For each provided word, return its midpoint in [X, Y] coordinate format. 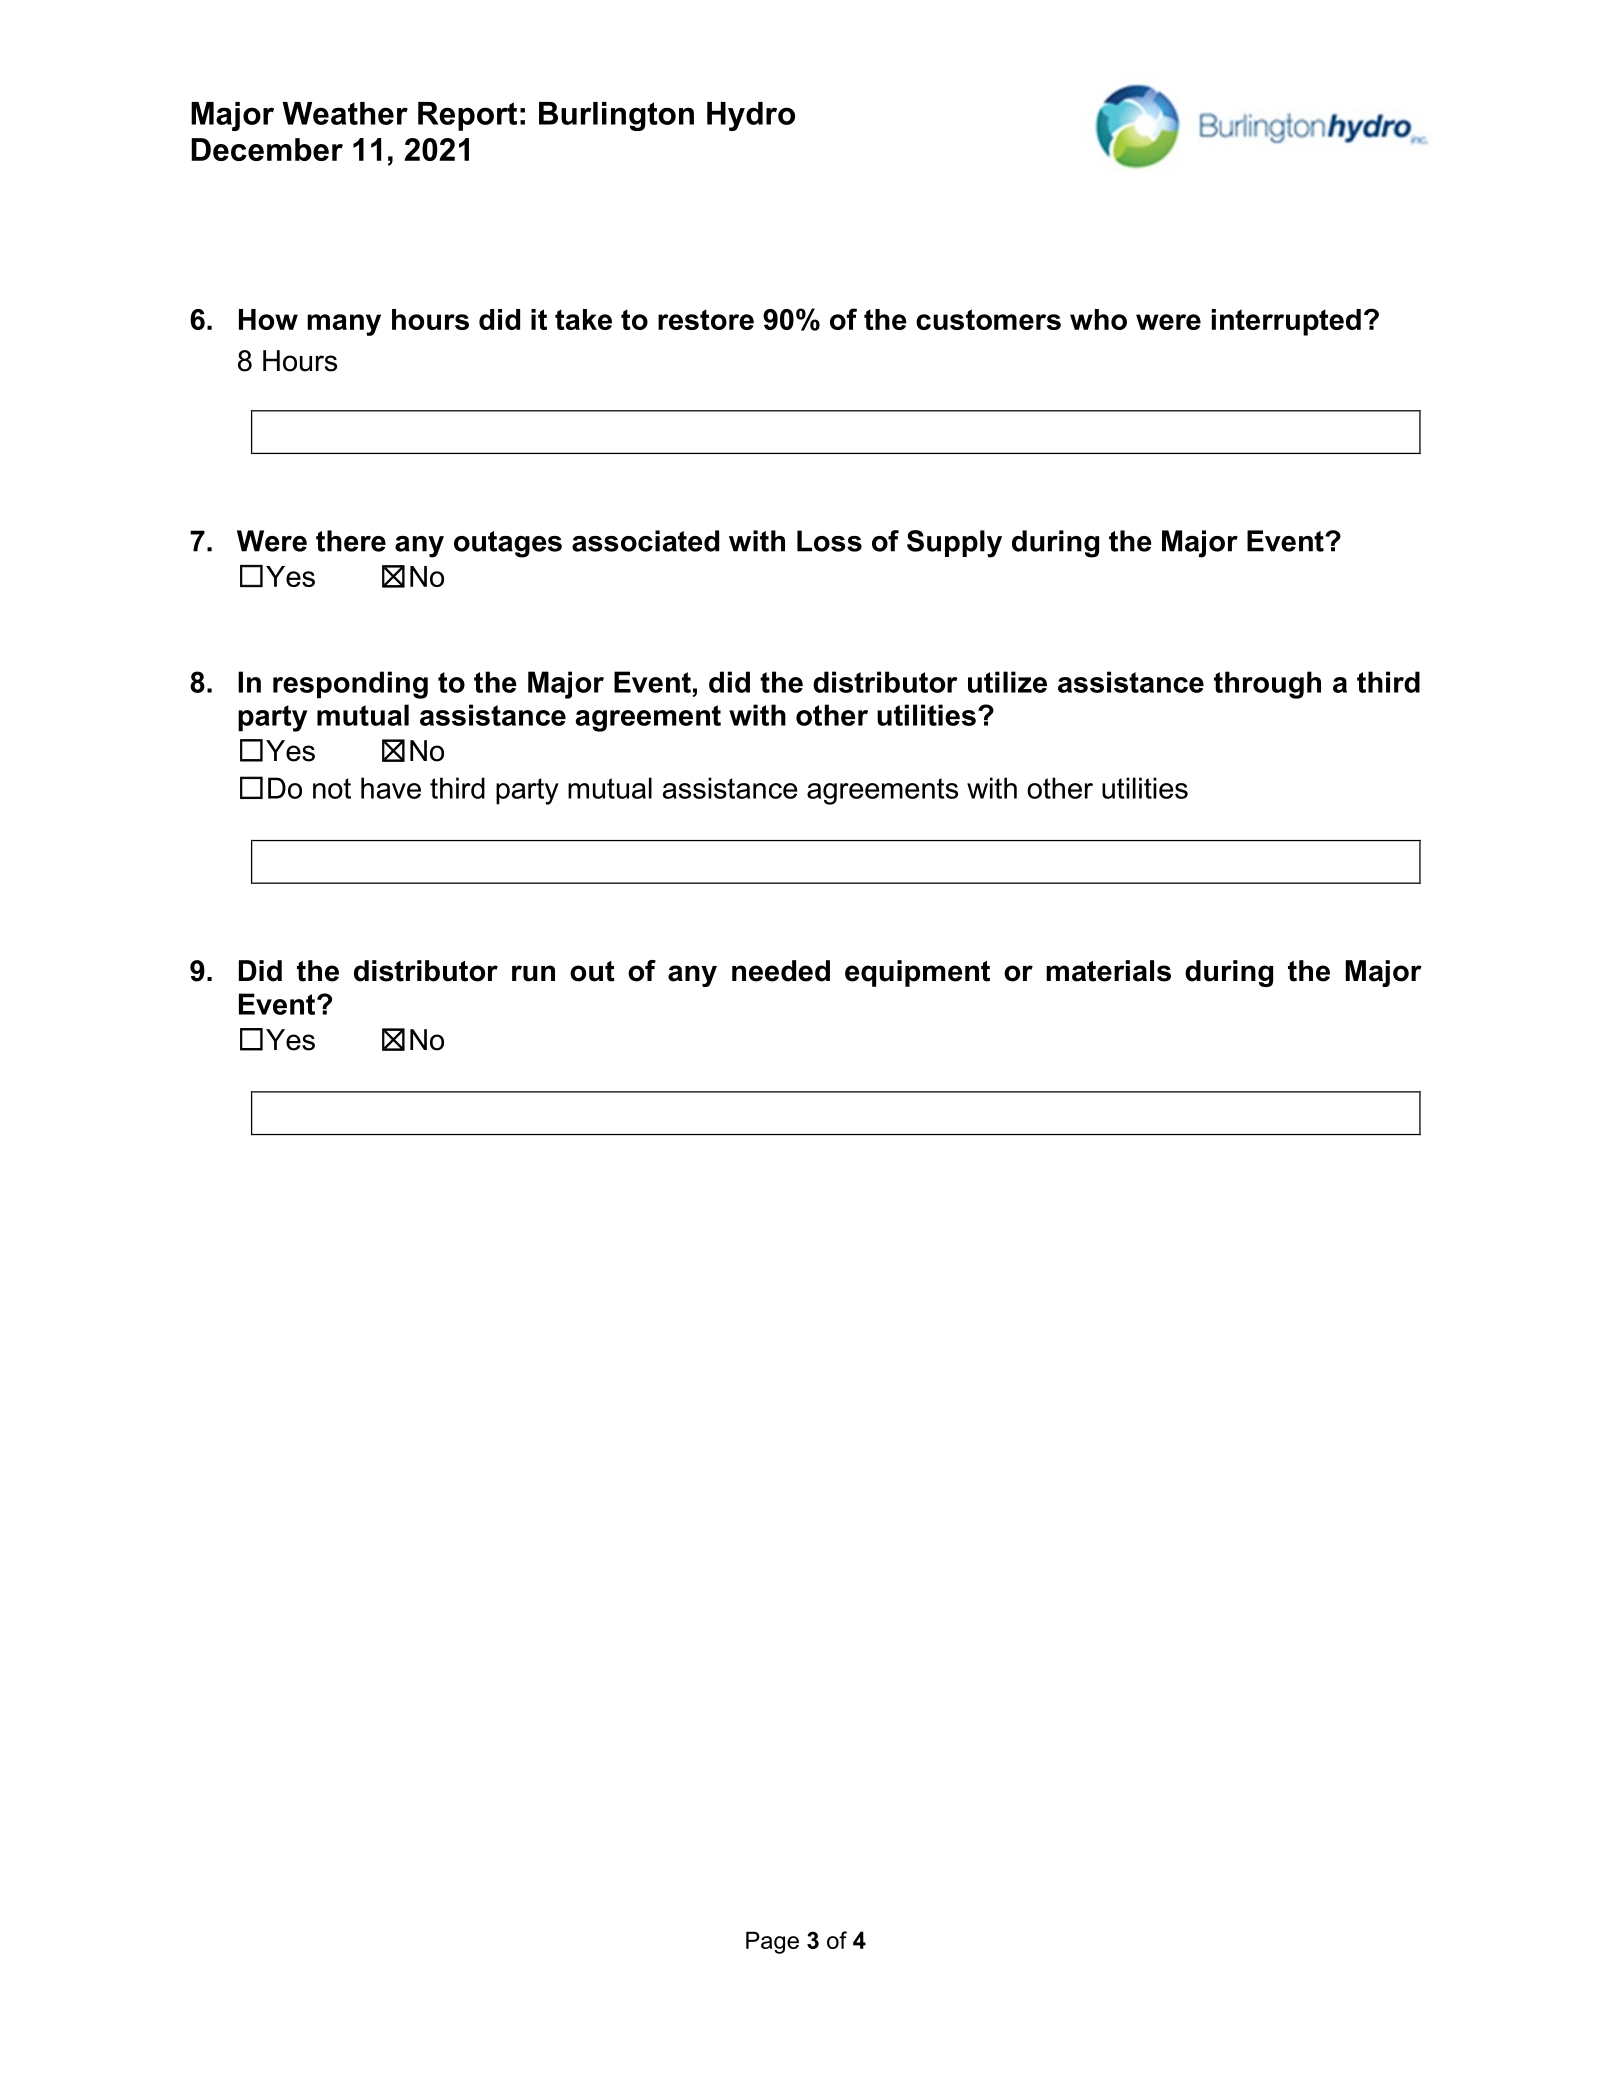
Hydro [751, 116]
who [1098, 319]
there [351, 541]
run [533, 973]
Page [772, 1942]
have [391, 788]
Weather [345, 113]
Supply [954, 544]
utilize [1007, 682]
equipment [917, 973]
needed [781, 971]
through [1267, 685]
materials [1108, 971]
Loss [829, 541]
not [332, 788]
